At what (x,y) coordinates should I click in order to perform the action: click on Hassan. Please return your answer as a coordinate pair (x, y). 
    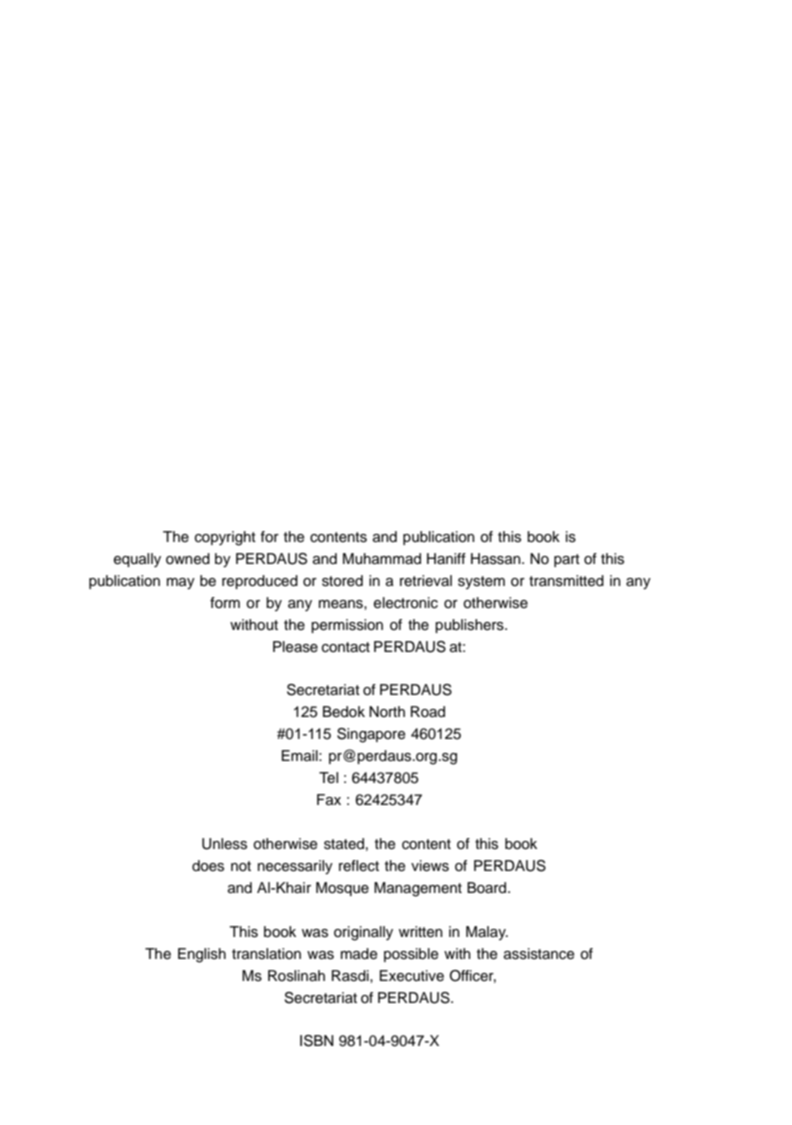
    Looking at the image, I should click on (497, 559).
